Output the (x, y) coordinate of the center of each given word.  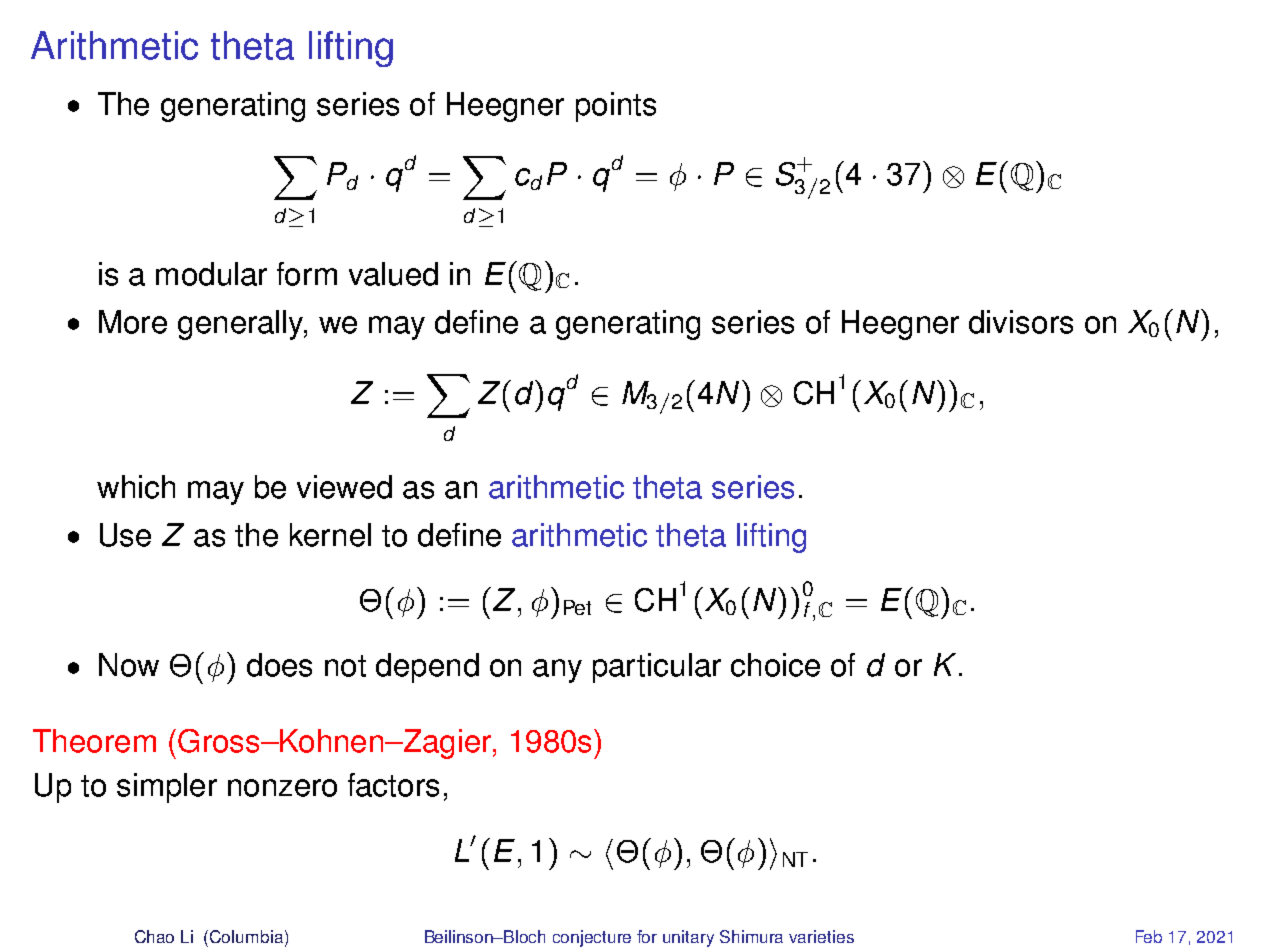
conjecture (592, 938)
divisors (1021, 322)
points (616, 107)
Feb (1149, 936)
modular (211, 274)
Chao (154, 936)
